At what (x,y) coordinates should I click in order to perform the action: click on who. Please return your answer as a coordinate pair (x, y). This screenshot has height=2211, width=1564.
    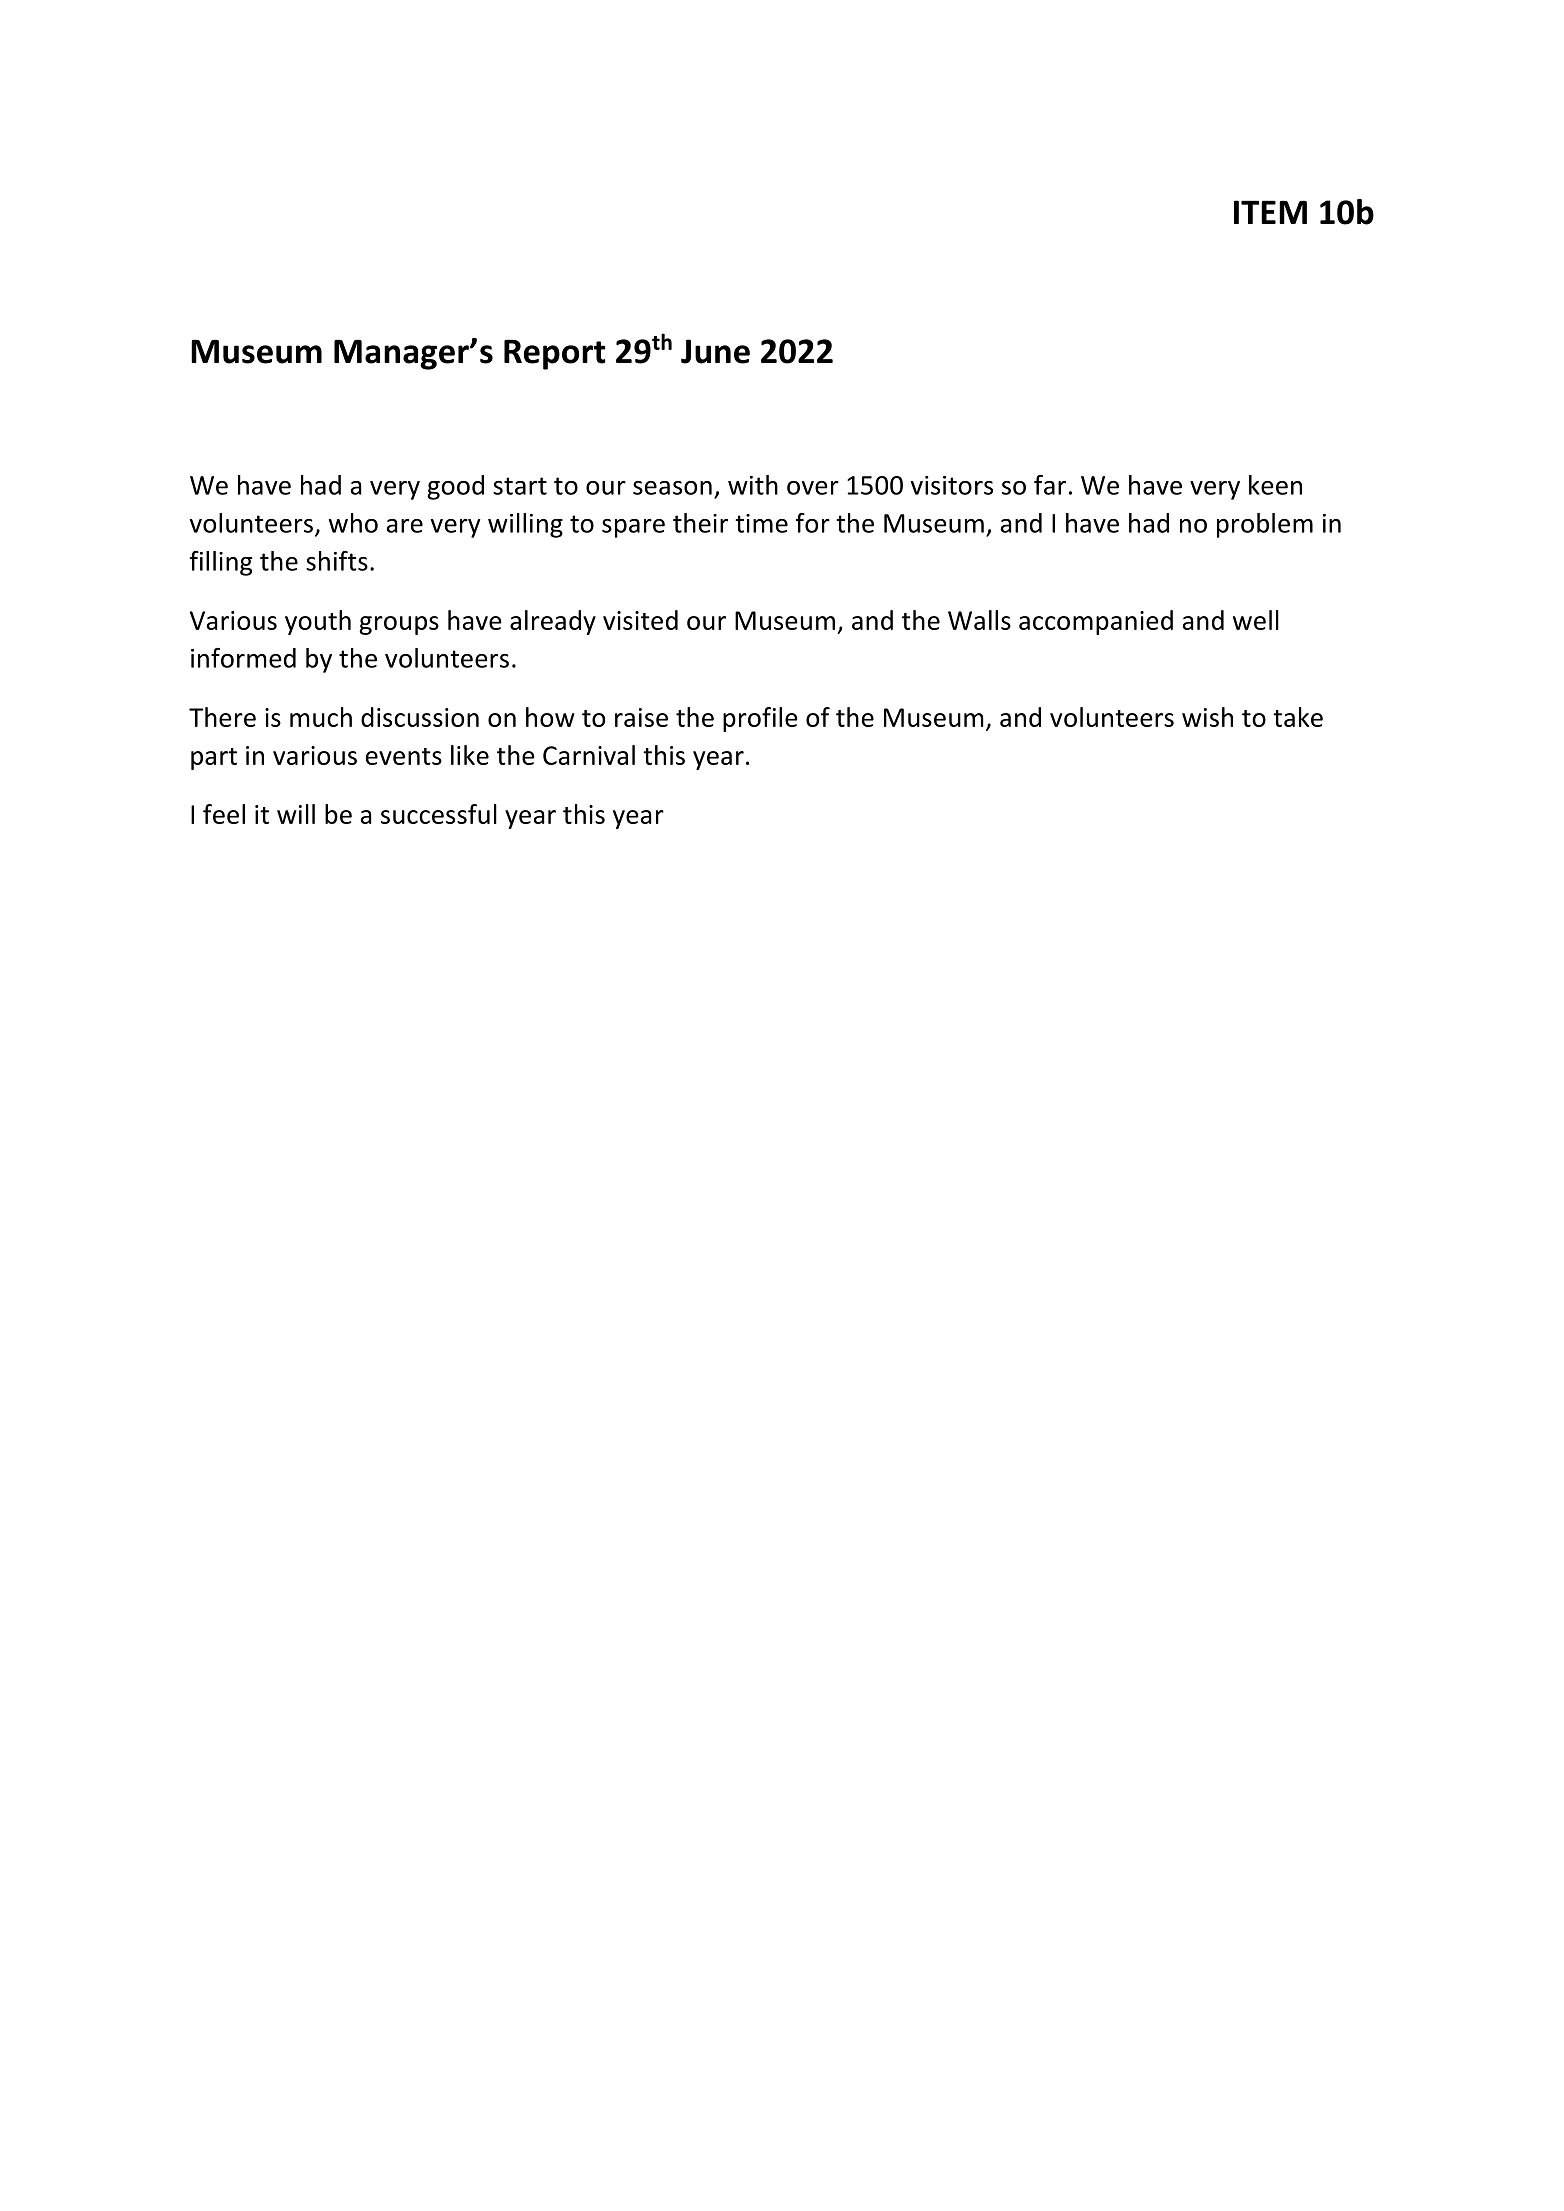
    Looking at the image, I should click on (353, 523).
